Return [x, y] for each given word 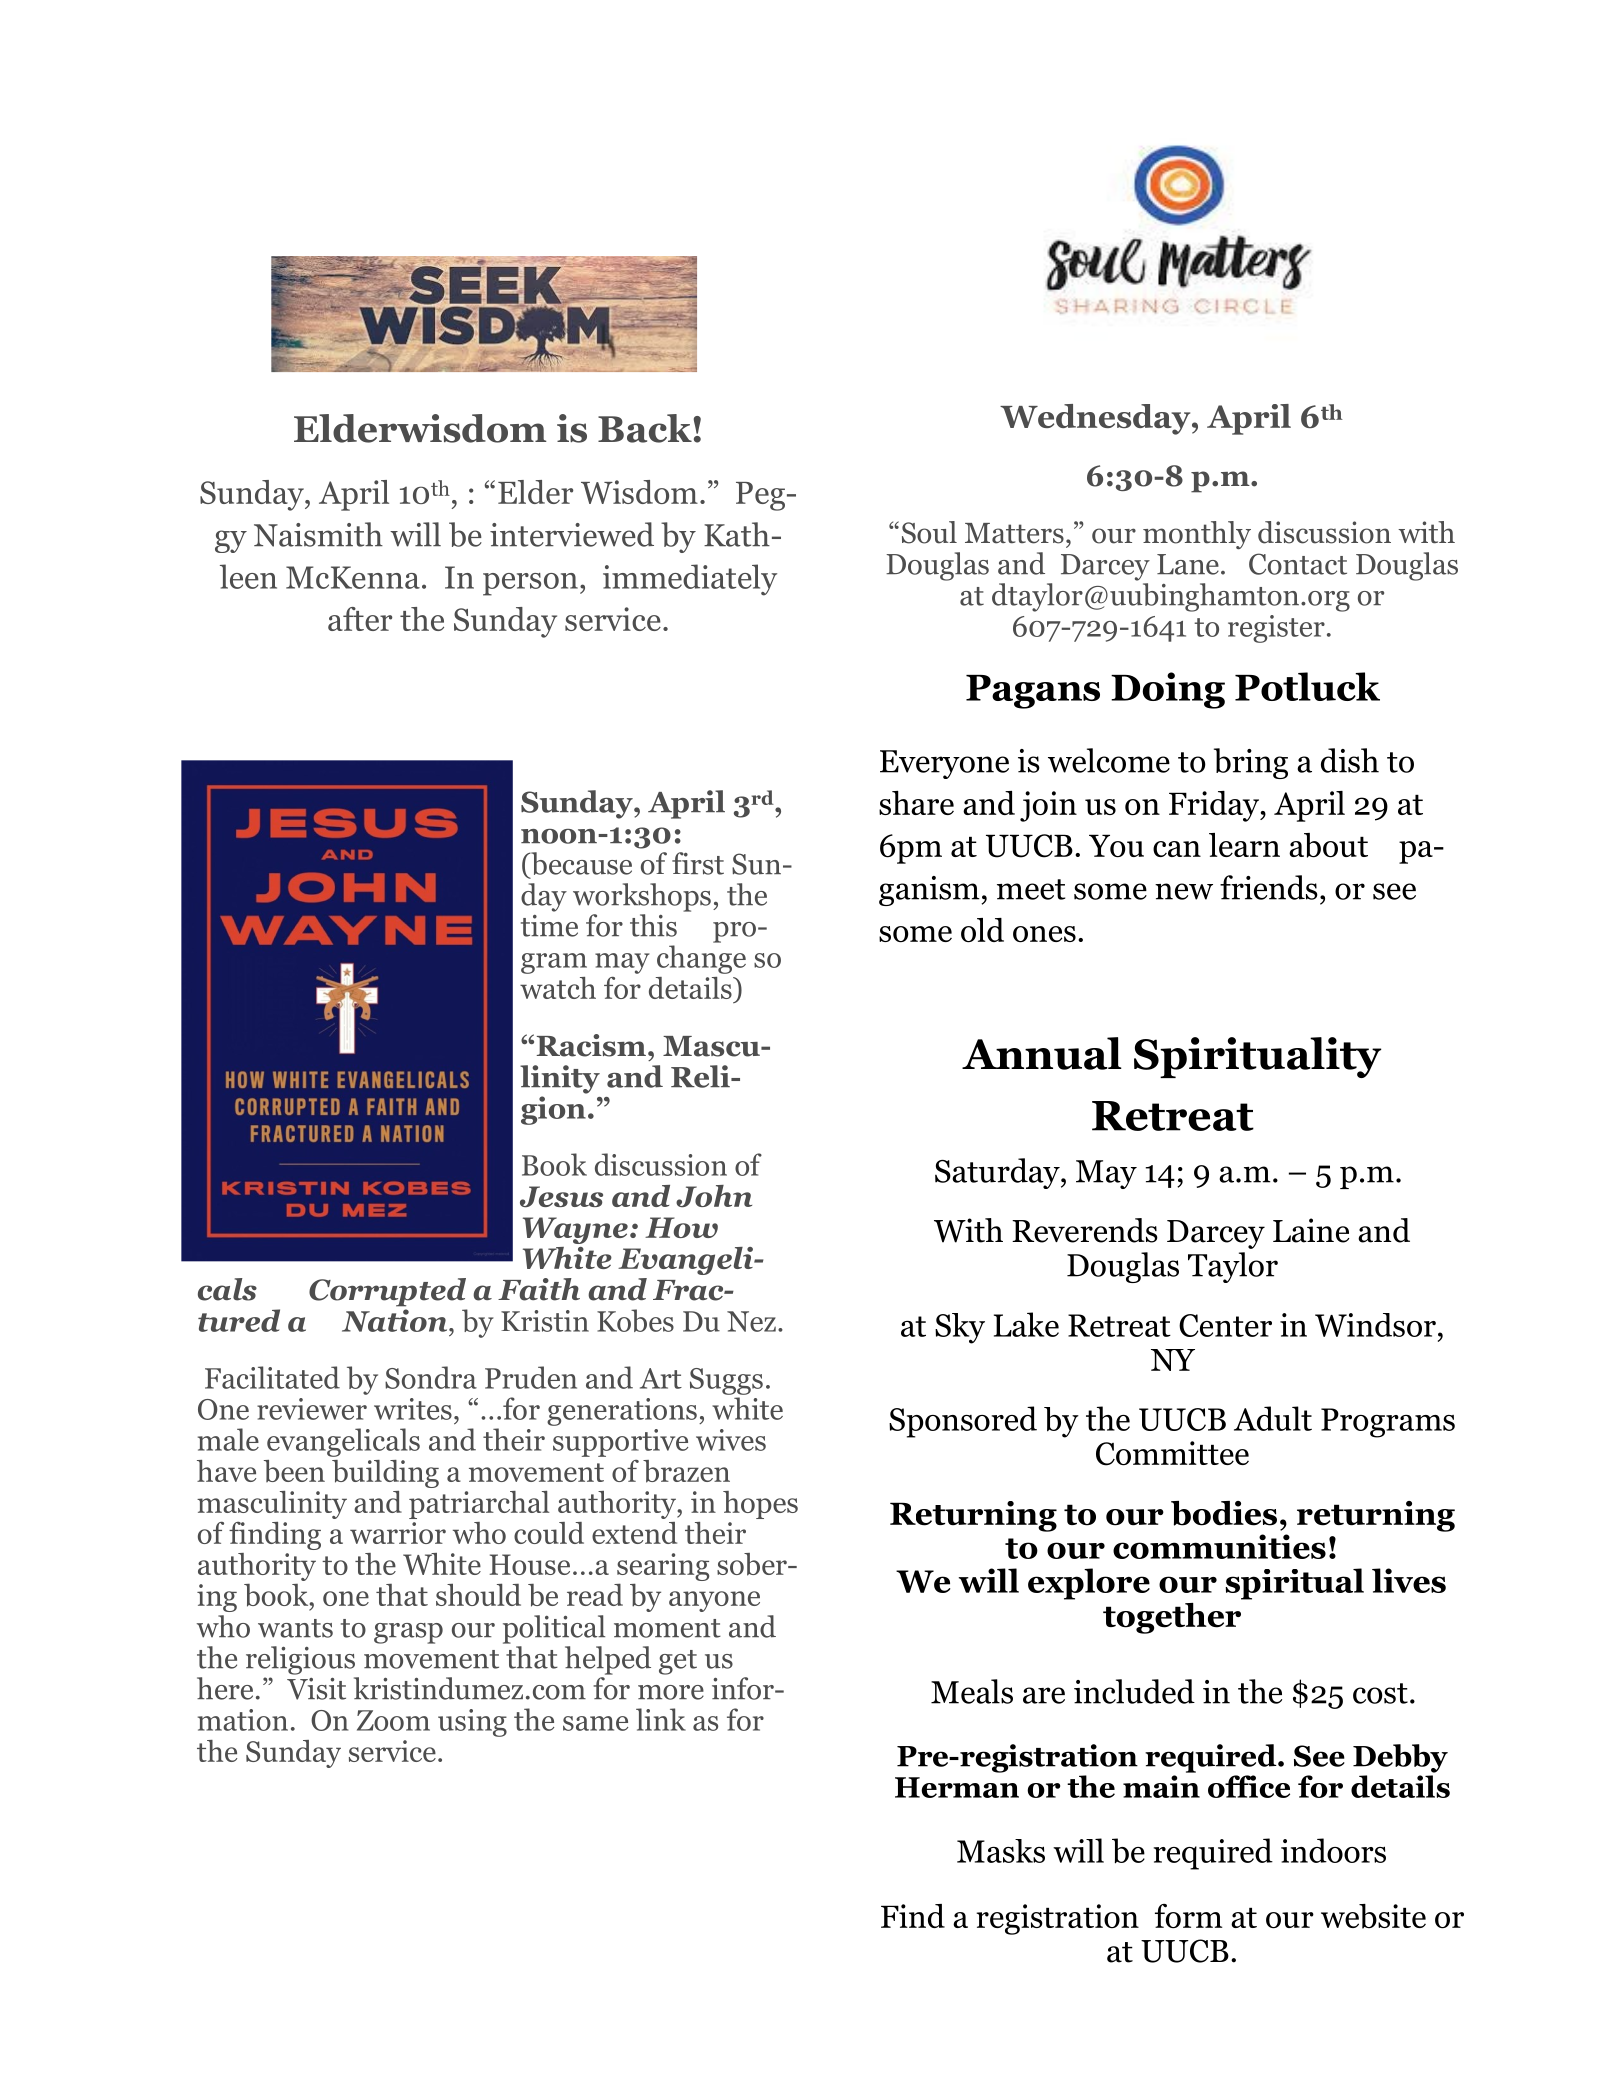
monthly [1197, 535]
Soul [929, 532]
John [714, 1196]
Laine [1311, 1230]
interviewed [572, 534]
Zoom [393, 1720]
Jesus [561, 1197]
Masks [1001, 1851]
